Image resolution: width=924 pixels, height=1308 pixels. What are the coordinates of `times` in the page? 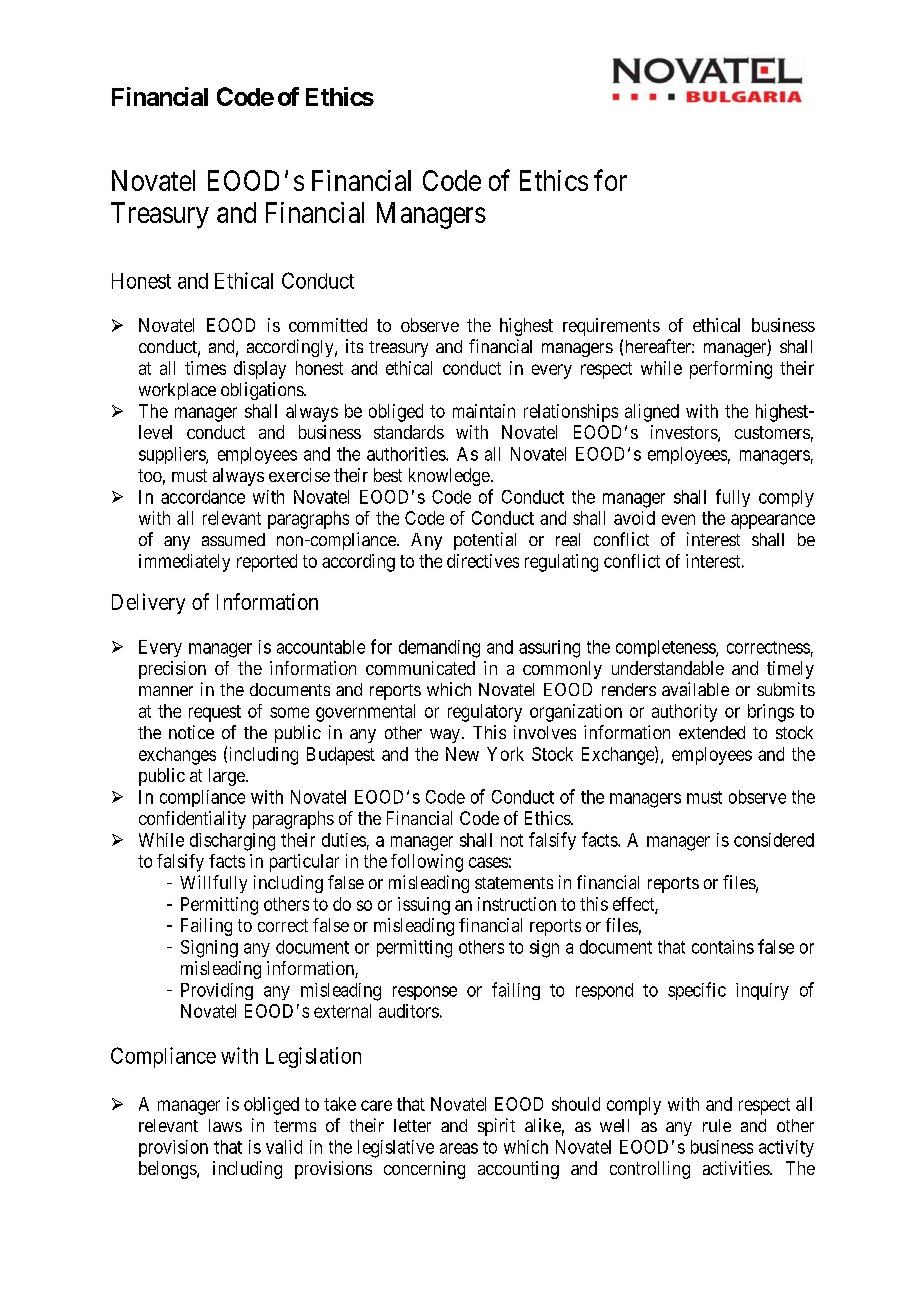 It's located at (205, 368).
